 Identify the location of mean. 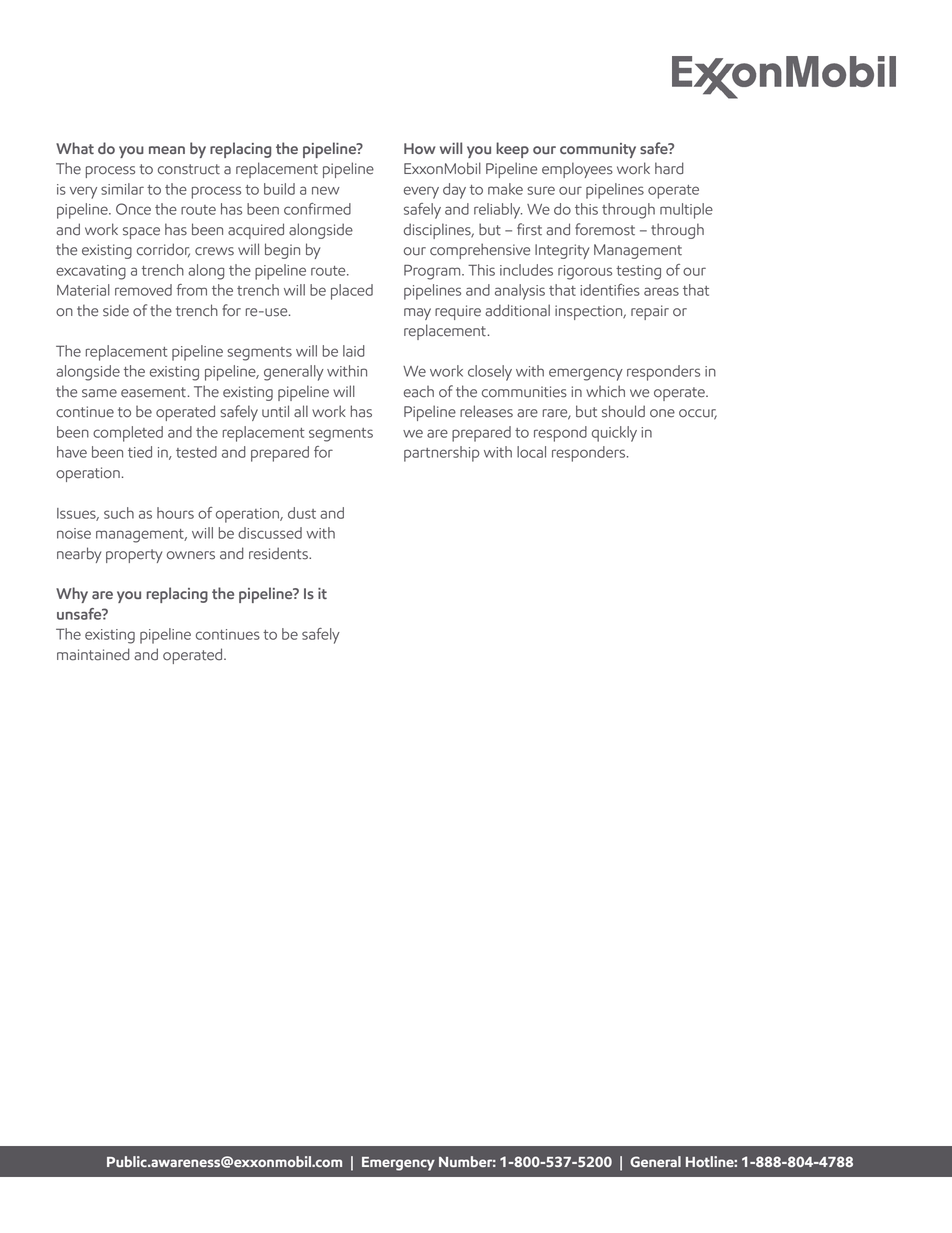
(167, 150).
